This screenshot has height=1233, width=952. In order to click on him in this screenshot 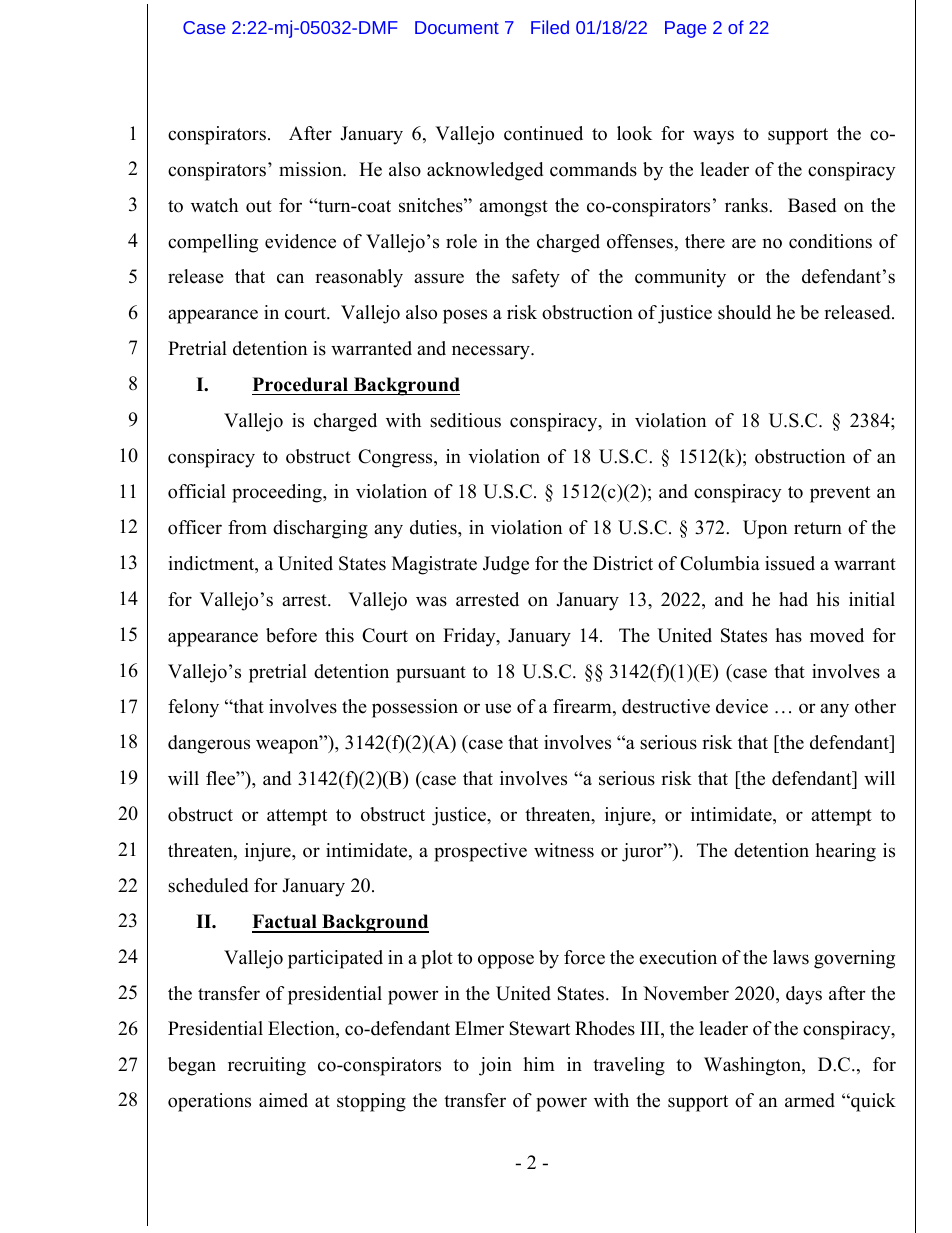, I will do `click(539, 1064)`.
